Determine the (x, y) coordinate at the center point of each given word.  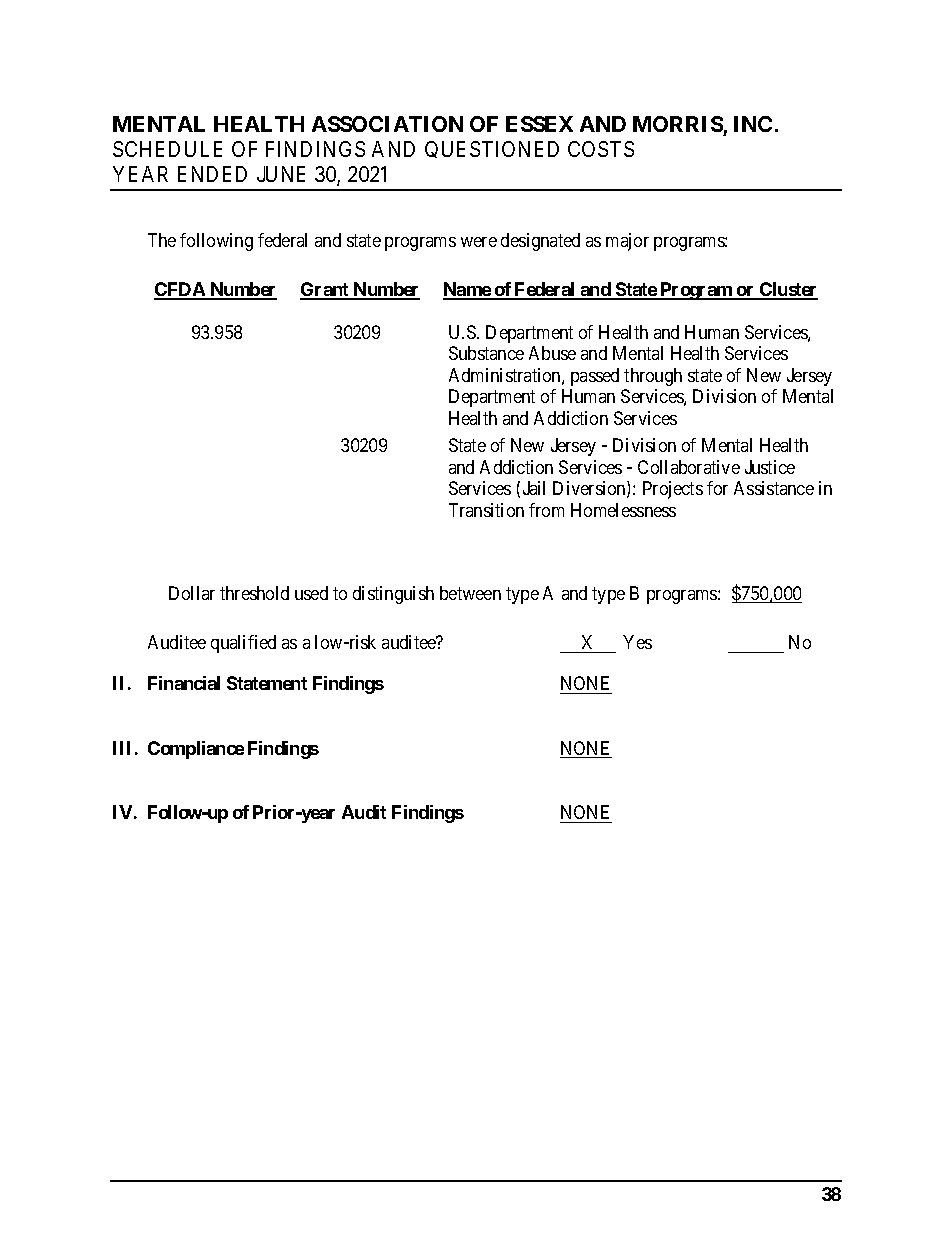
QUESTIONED (492, 149)
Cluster (788, 290)
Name (467, 290)
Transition (486, 510)
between (470, 593)
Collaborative (689, 467)
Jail (534, 488)
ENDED (212, 174)
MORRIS (678, 124)
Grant (325, 290)
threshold (254, 593)
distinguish (393, 595)
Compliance (196, 750)
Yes (637, 642)
